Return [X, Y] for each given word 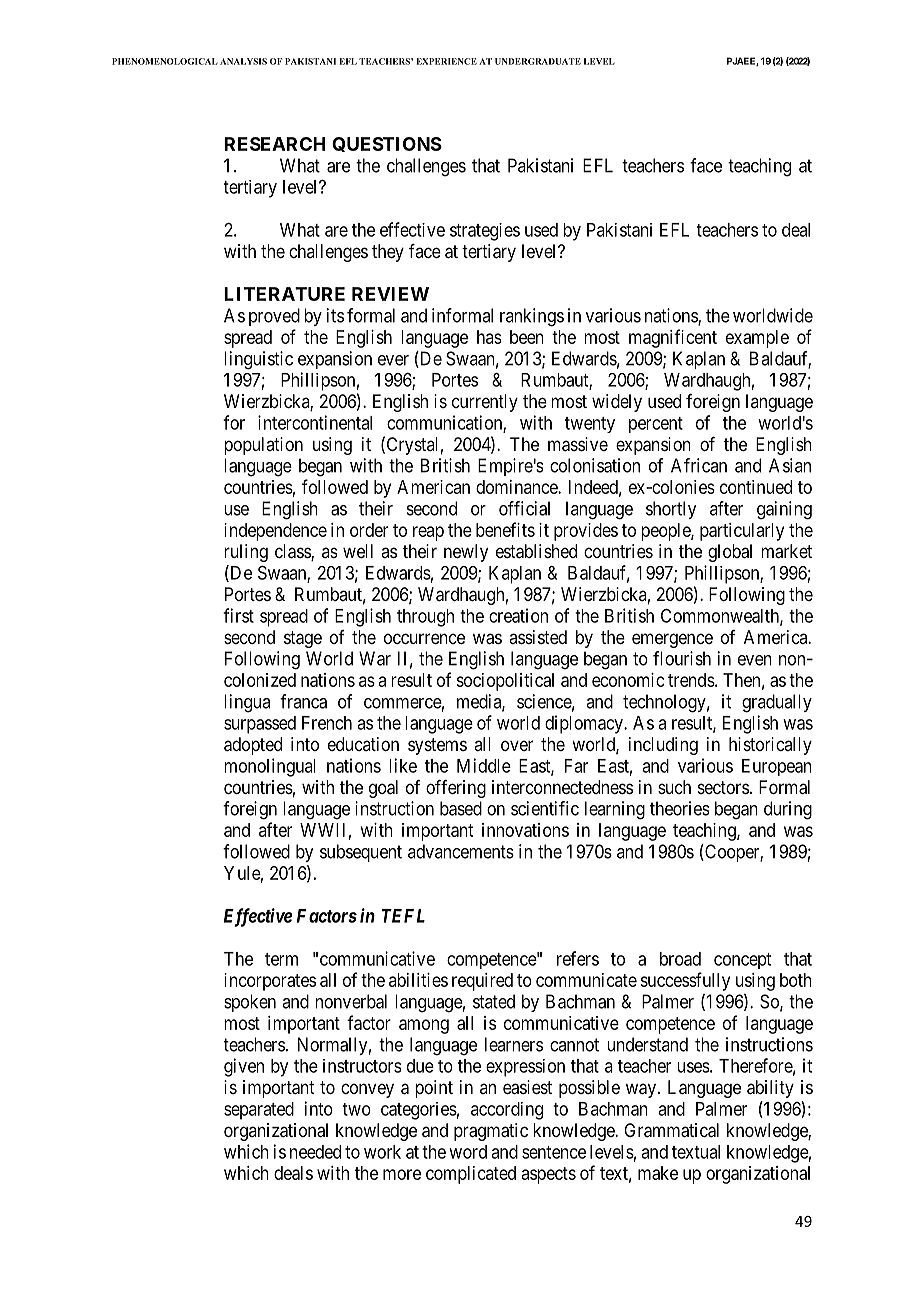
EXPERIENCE [446, 61]
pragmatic [491, 1132]
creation [518, 615]
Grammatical [671, 1130]
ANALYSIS [243, 61]
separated [259, 1111]
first [238, 615]
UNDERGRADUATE [538, 61]
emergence [672, 640]
